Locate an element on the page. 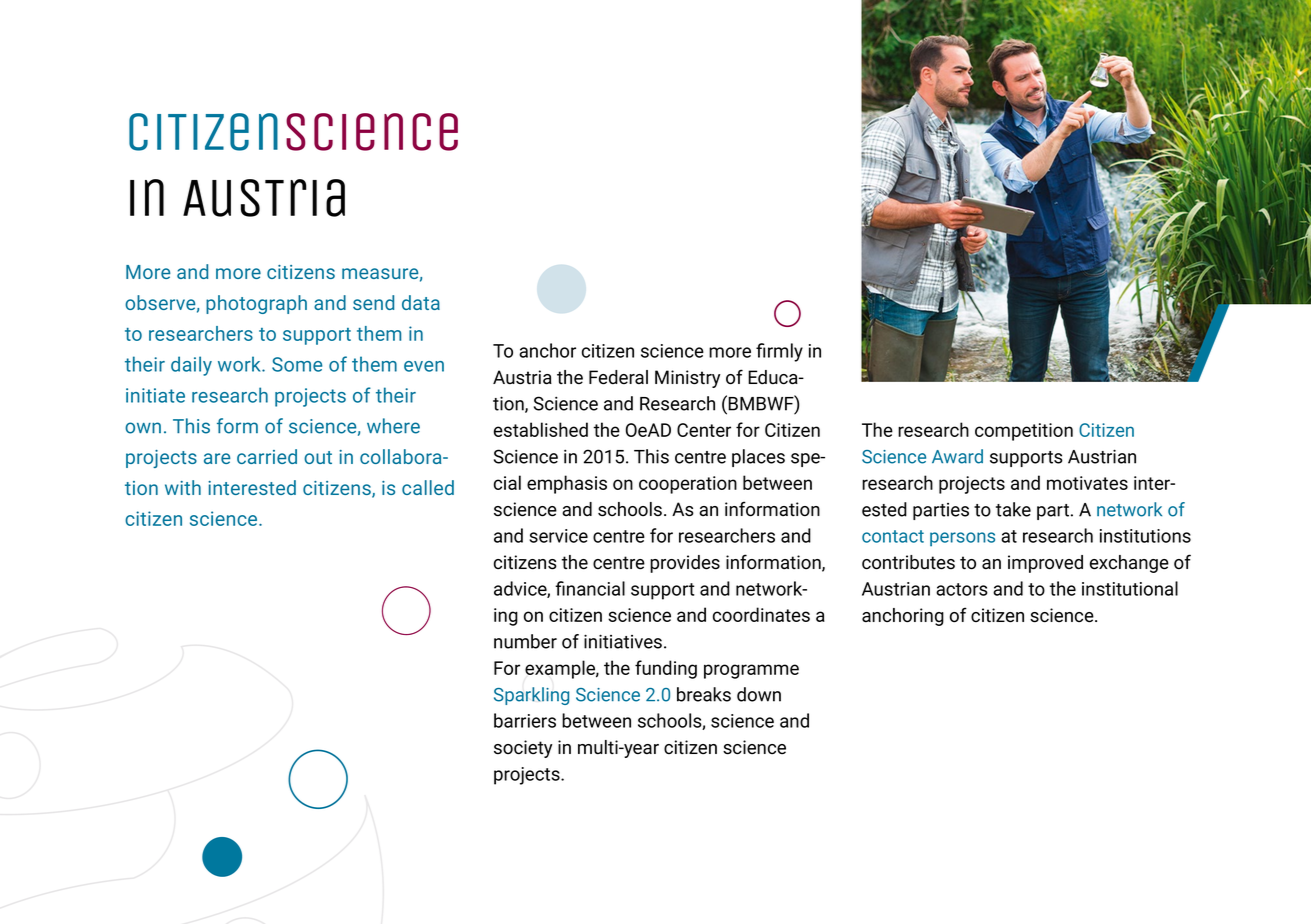 The image size is (1311, 924). Award is located at coordinates (957, 456).
